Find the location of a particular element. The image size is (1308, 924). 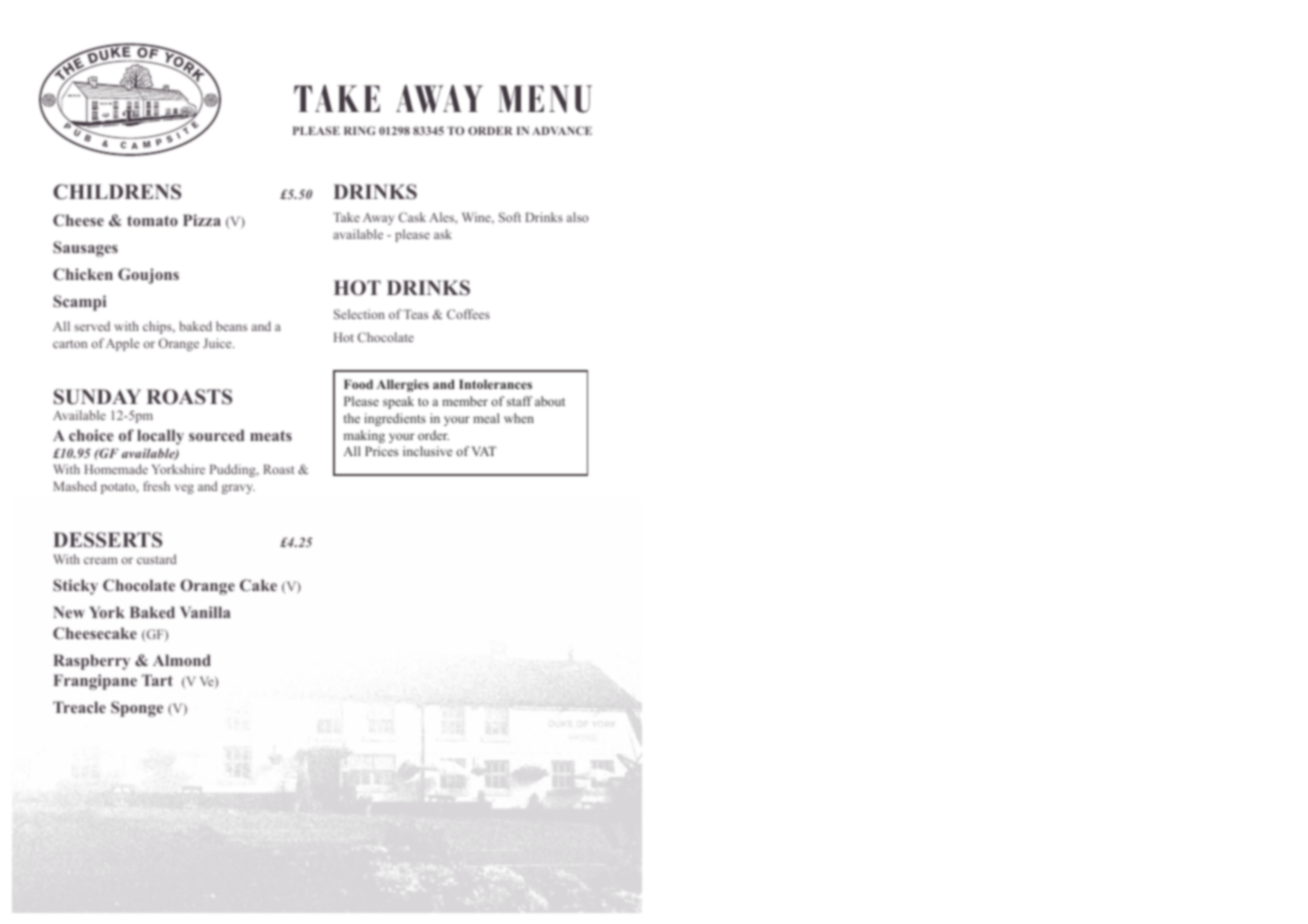

Selection is located at coordinates (359, 314).
